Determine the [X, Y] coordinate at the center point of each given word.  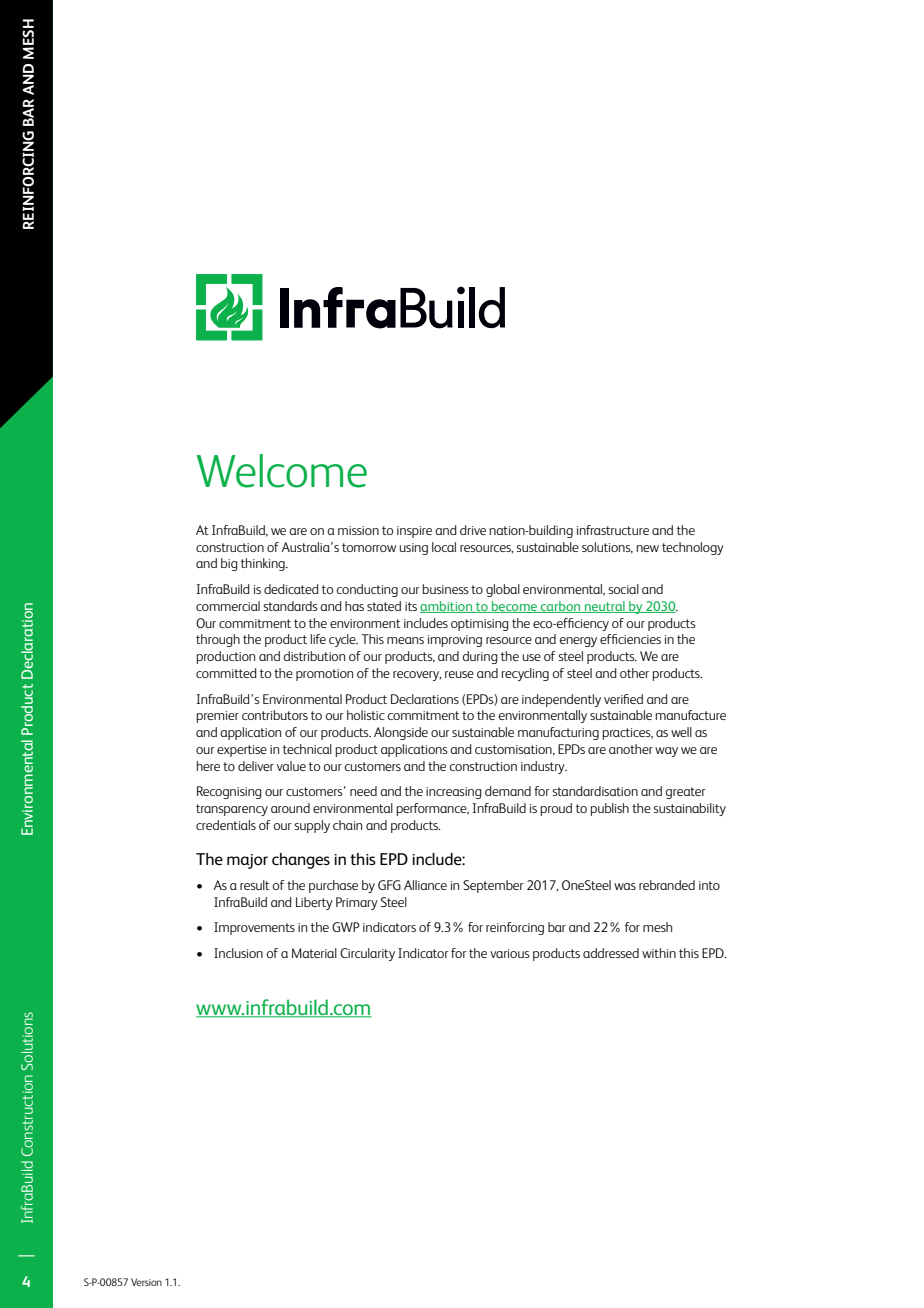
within [659, 953]
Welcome [282, 471]
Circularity [367, 954]
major [247, 861]
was [625, 886]
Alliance [425, 885]
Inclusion [238, 953]
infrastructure [613, 530]
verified [623, 699]
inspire [414, 532]
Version [146, 1282]
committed [226, 673]
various [510, 953]
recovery [417, 676]
